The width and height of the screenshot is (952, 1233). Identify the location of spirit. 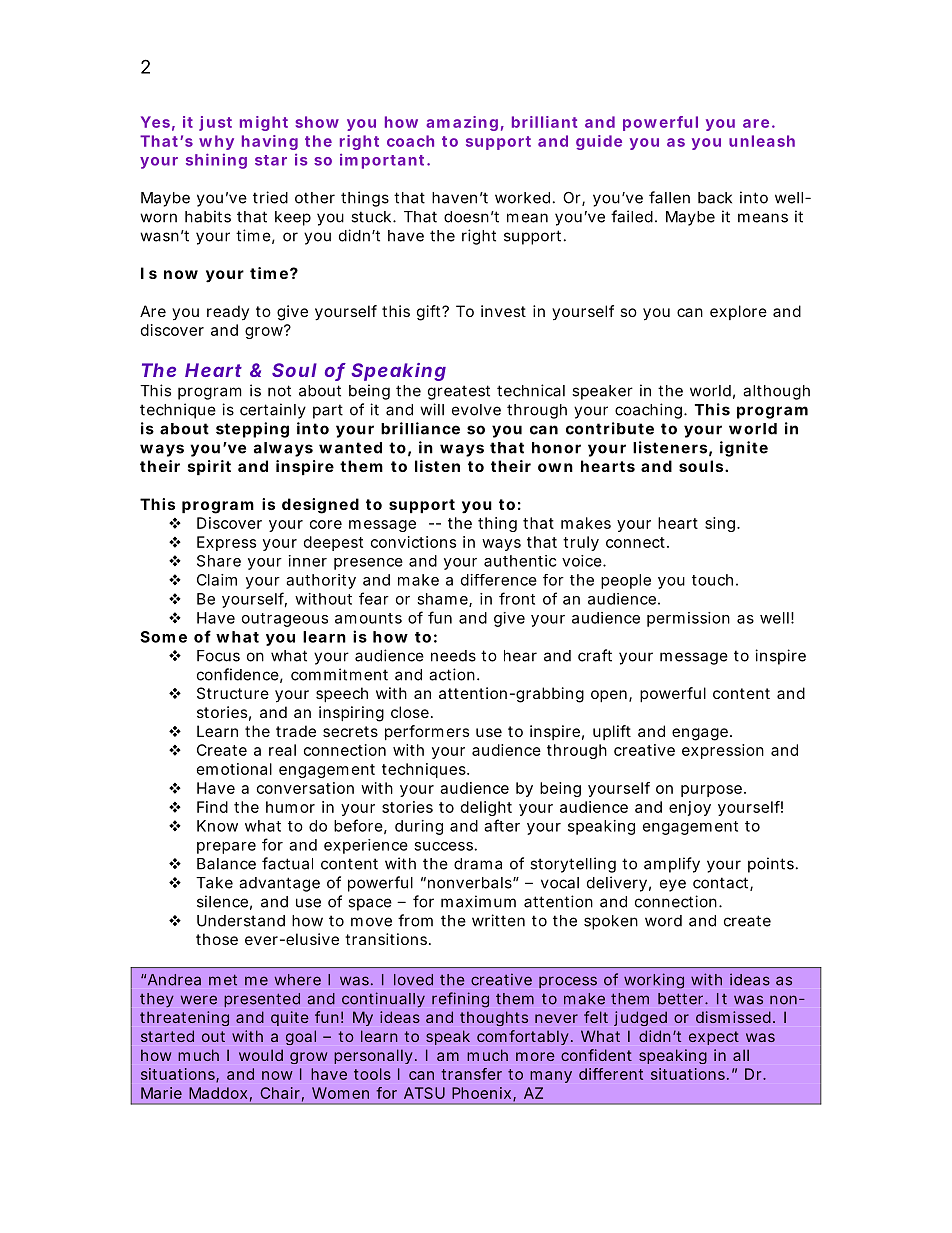
(209, 467).
